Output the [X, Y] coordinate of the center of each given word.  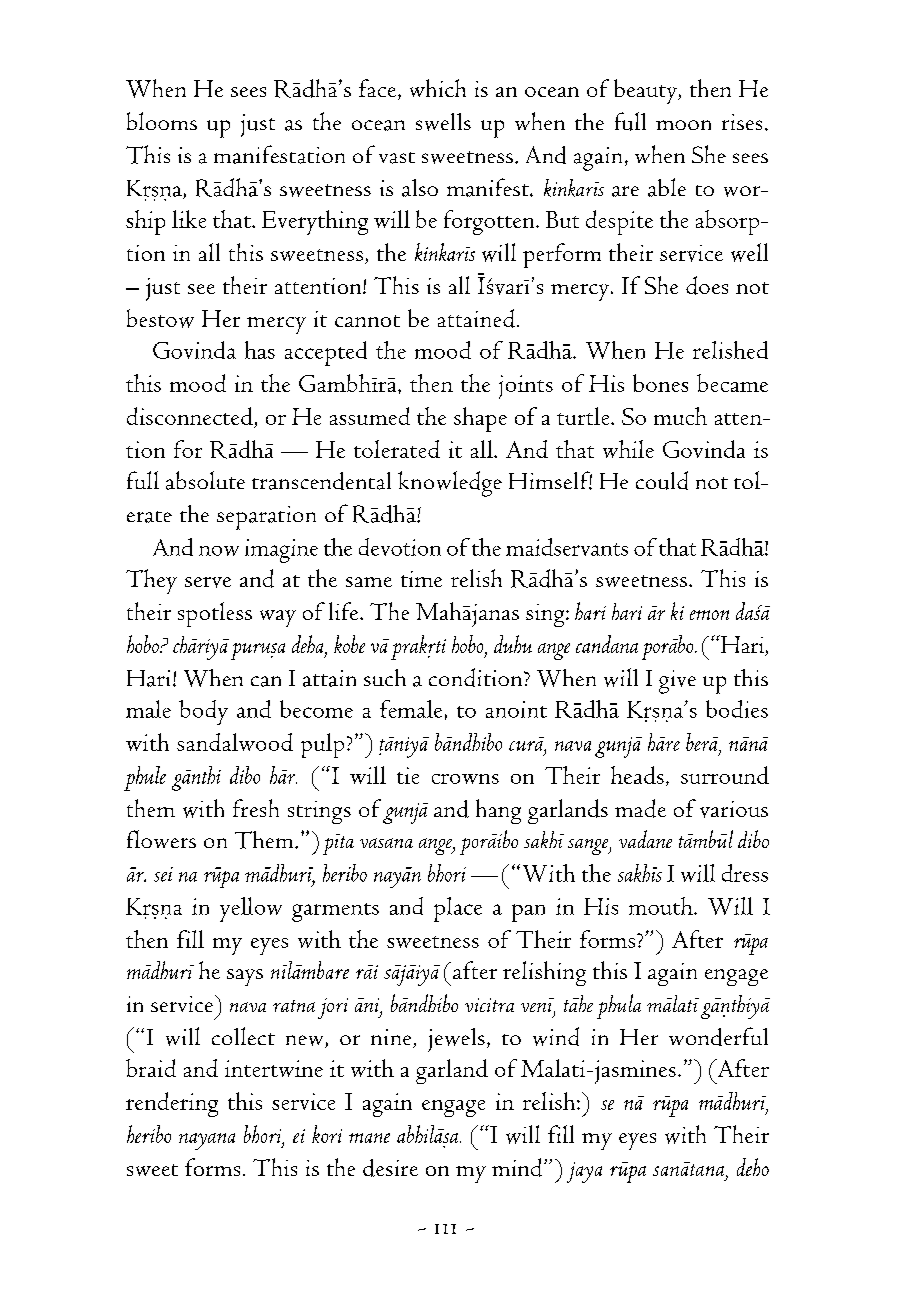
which [438, 88]
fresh [256, 808]
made [640, 808]
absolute [205, 480]
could [662, 480]
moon [683, 125]
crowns [465, 779]
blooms [162, 121]
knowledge [450, 484]
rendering [172, 1104]
